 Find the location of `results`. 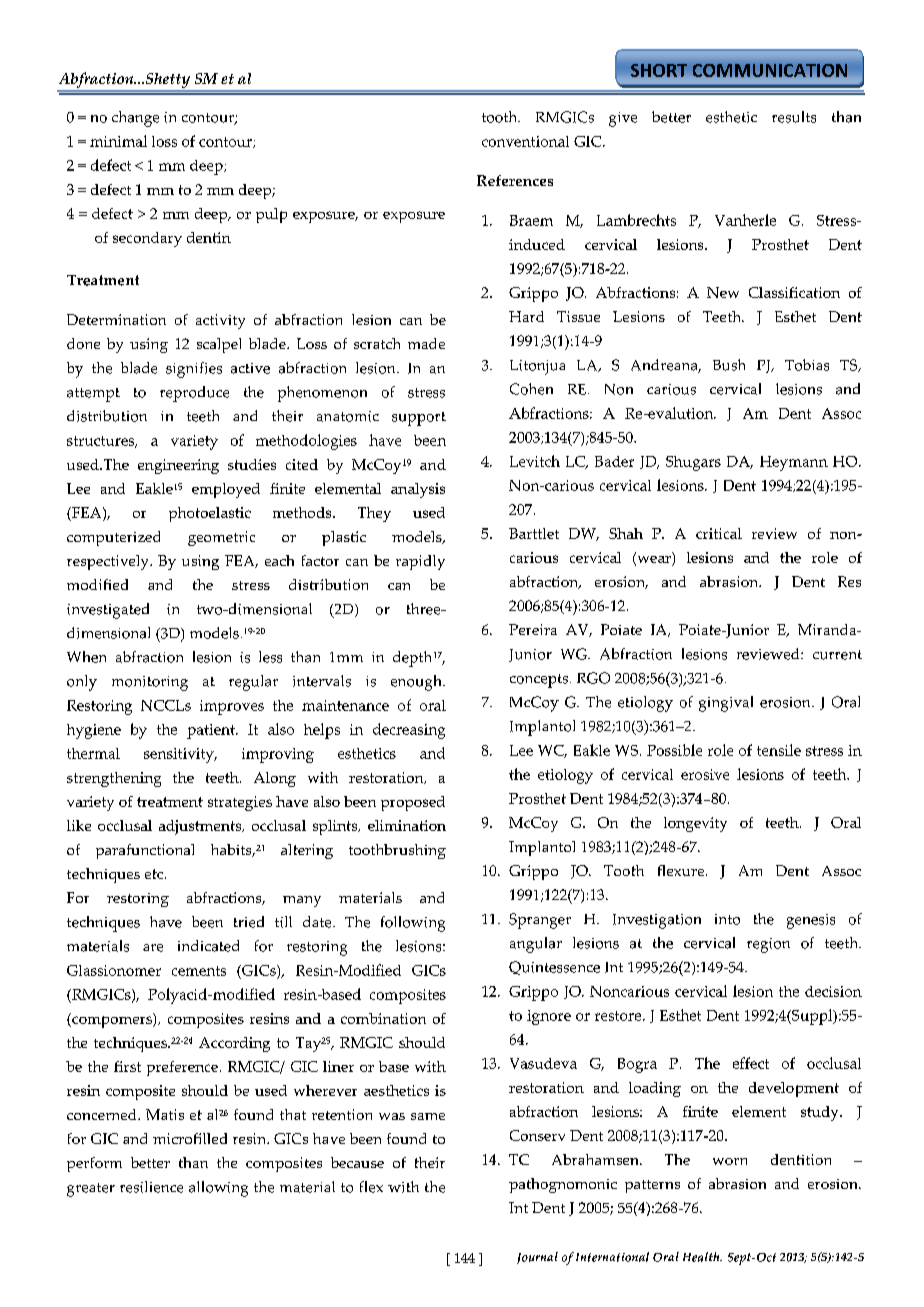

results is located at coordinates (794, 117).
